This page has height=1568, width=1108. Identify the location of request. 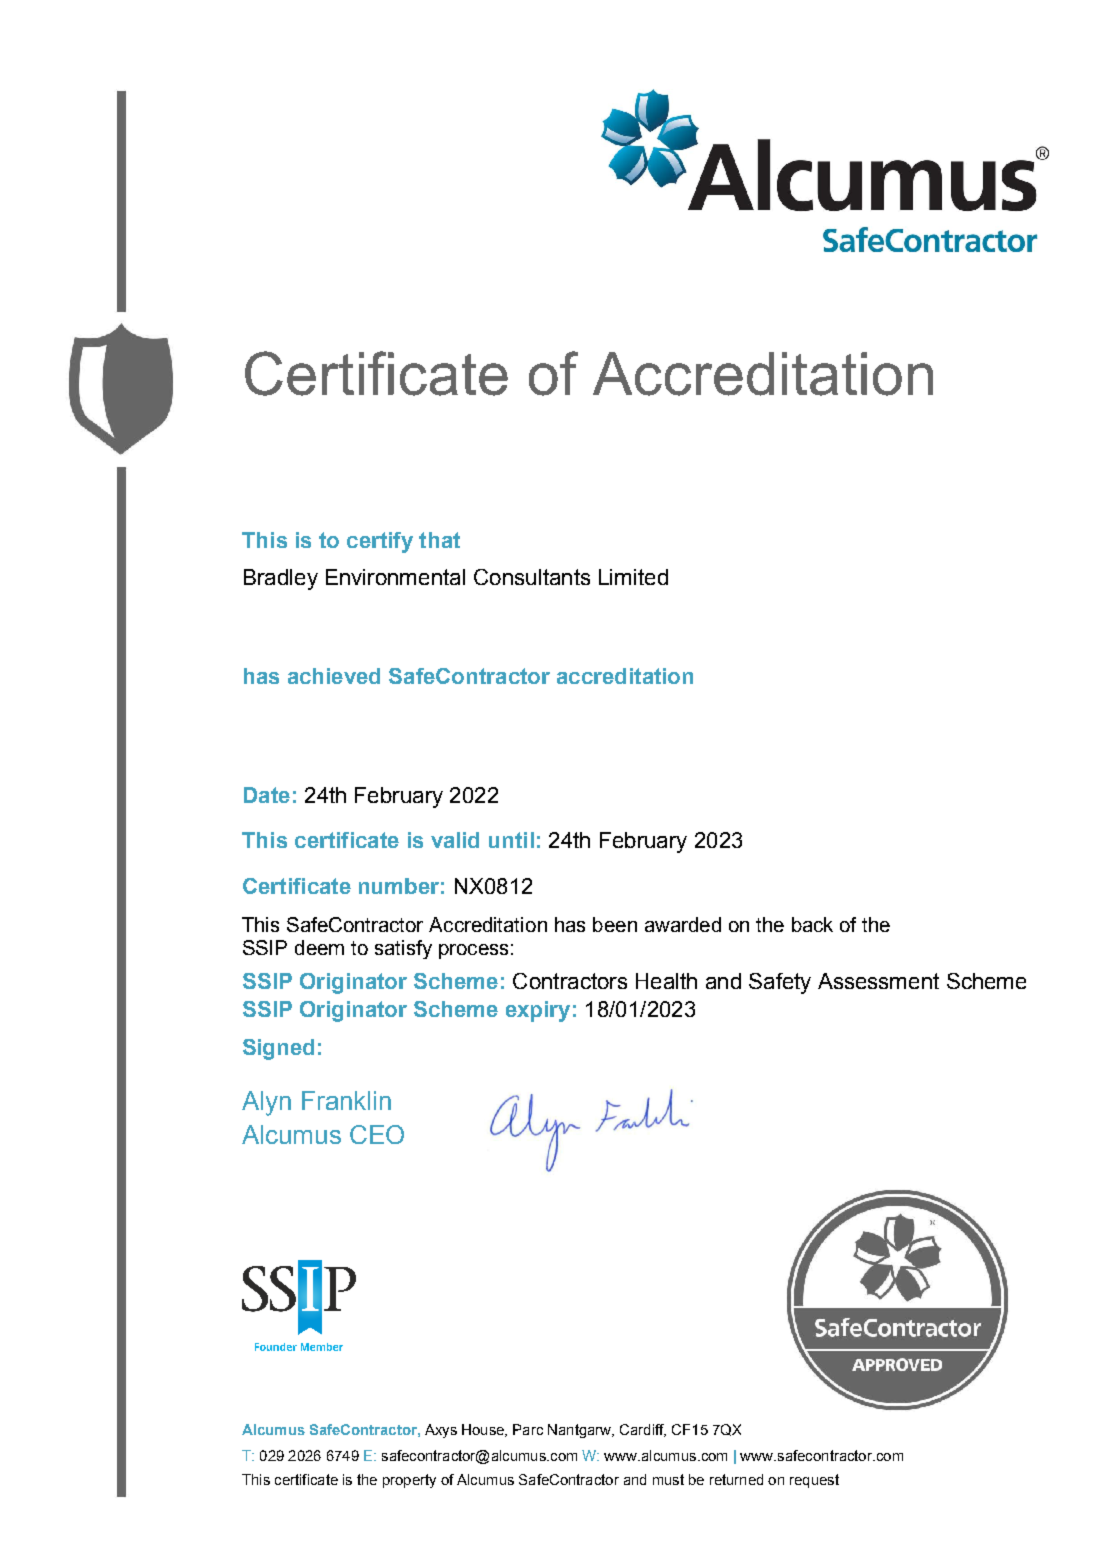
(814, 1481).
